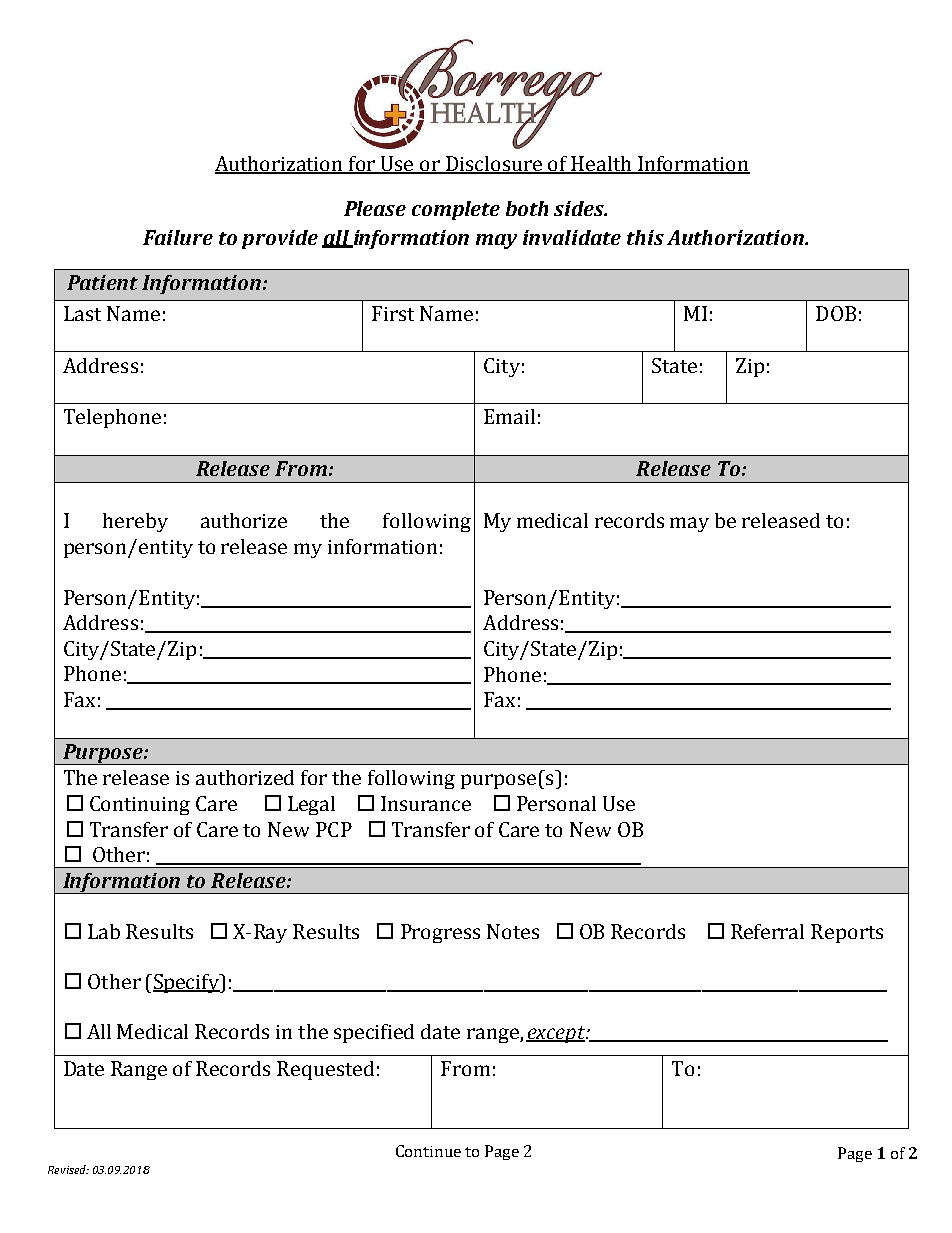 The width and height of the document is (952, 1233). What do you see at coordinates (509, 416) in the document?
I see `Email` at bounding box center [509, 416].
